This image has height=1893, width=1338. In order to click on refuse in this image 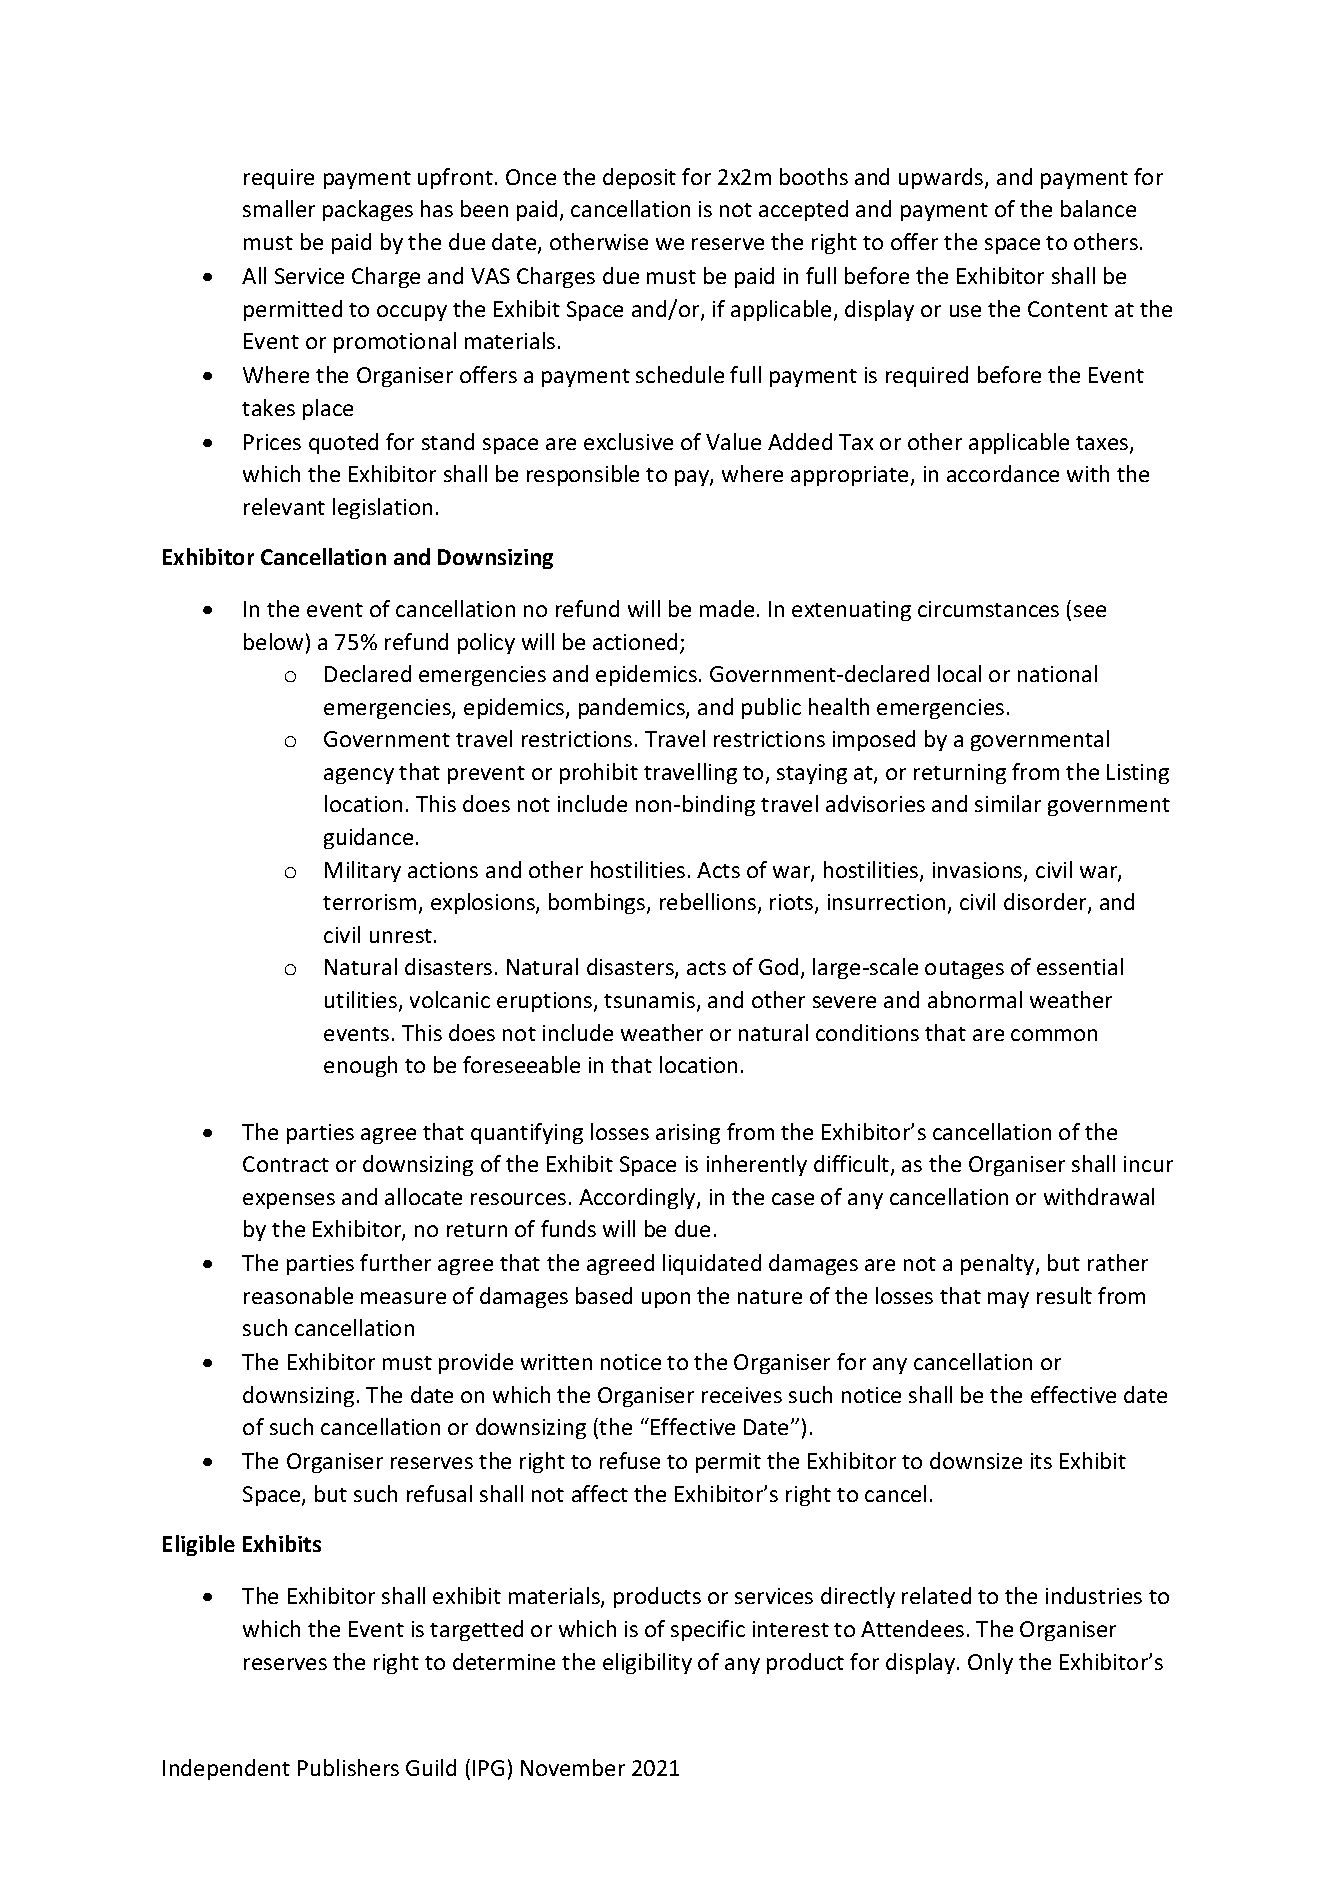, I will do `click(630, 1460)`.
